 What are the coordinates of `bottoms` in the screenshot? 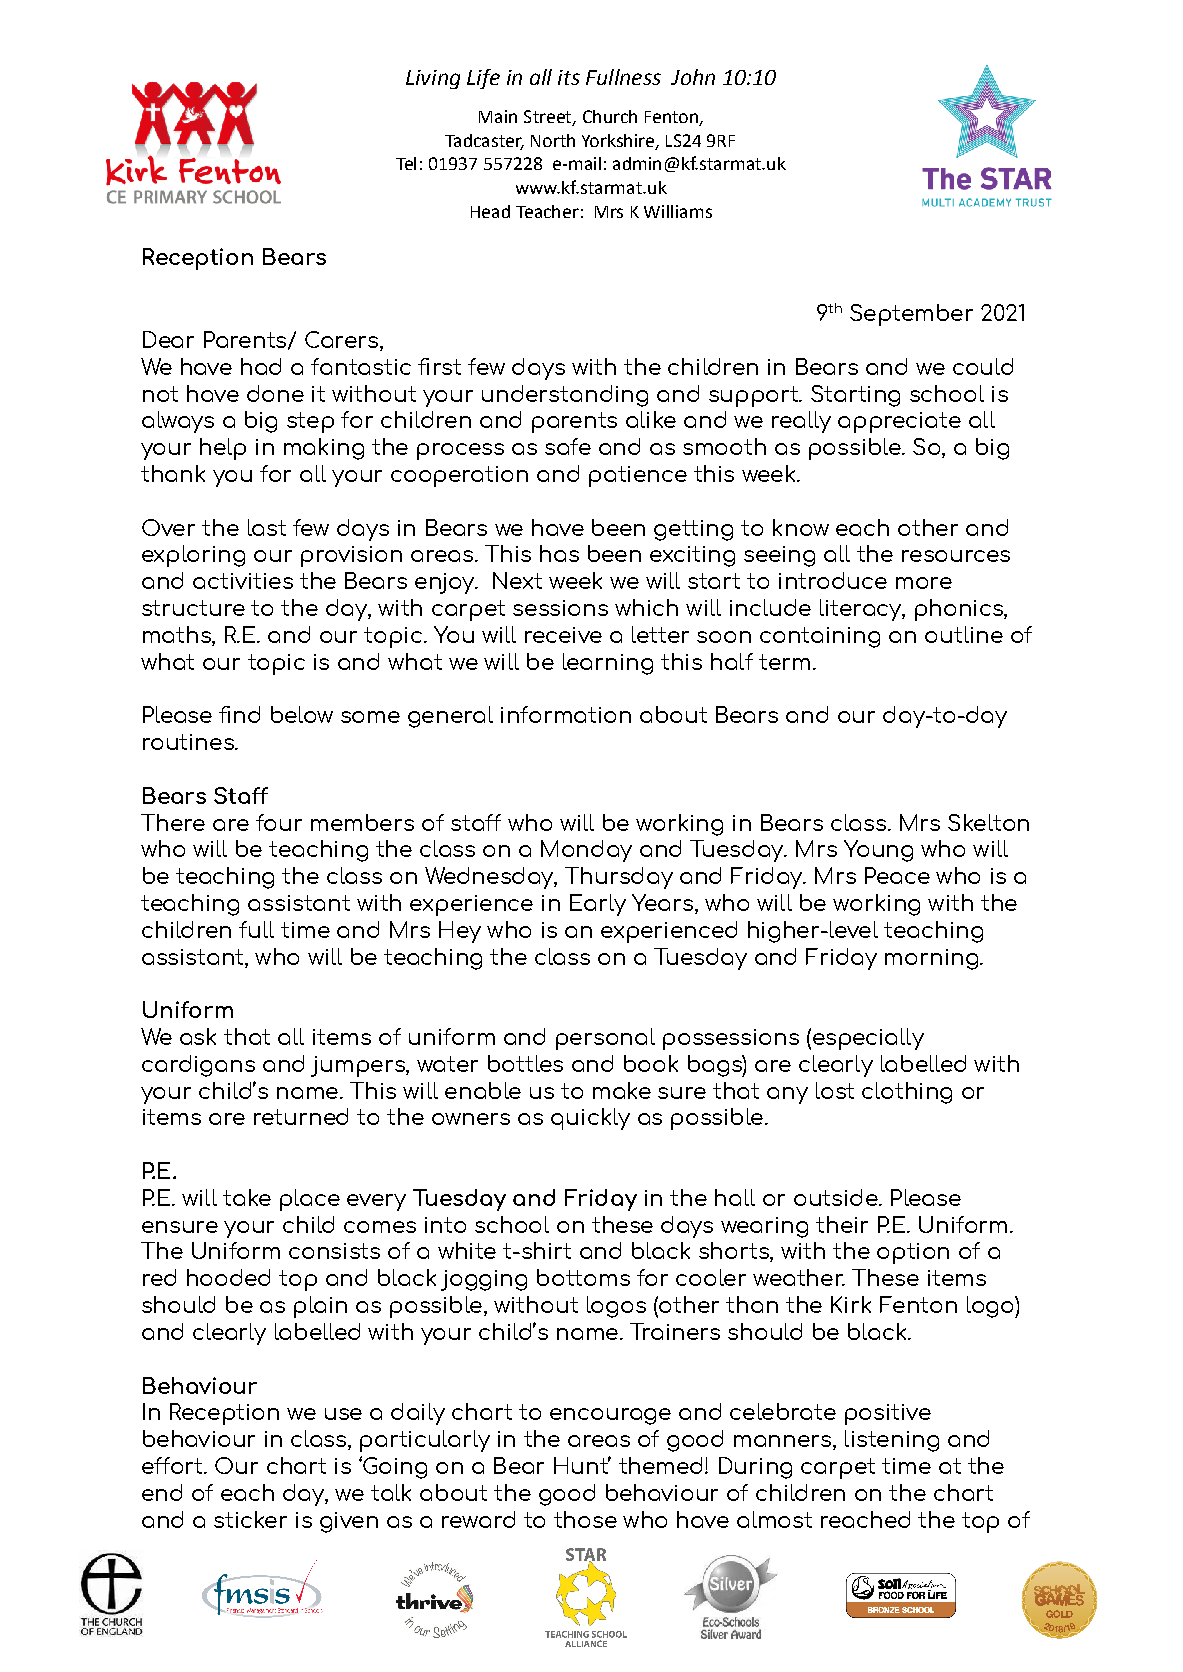 It's located at (583, 1277).
